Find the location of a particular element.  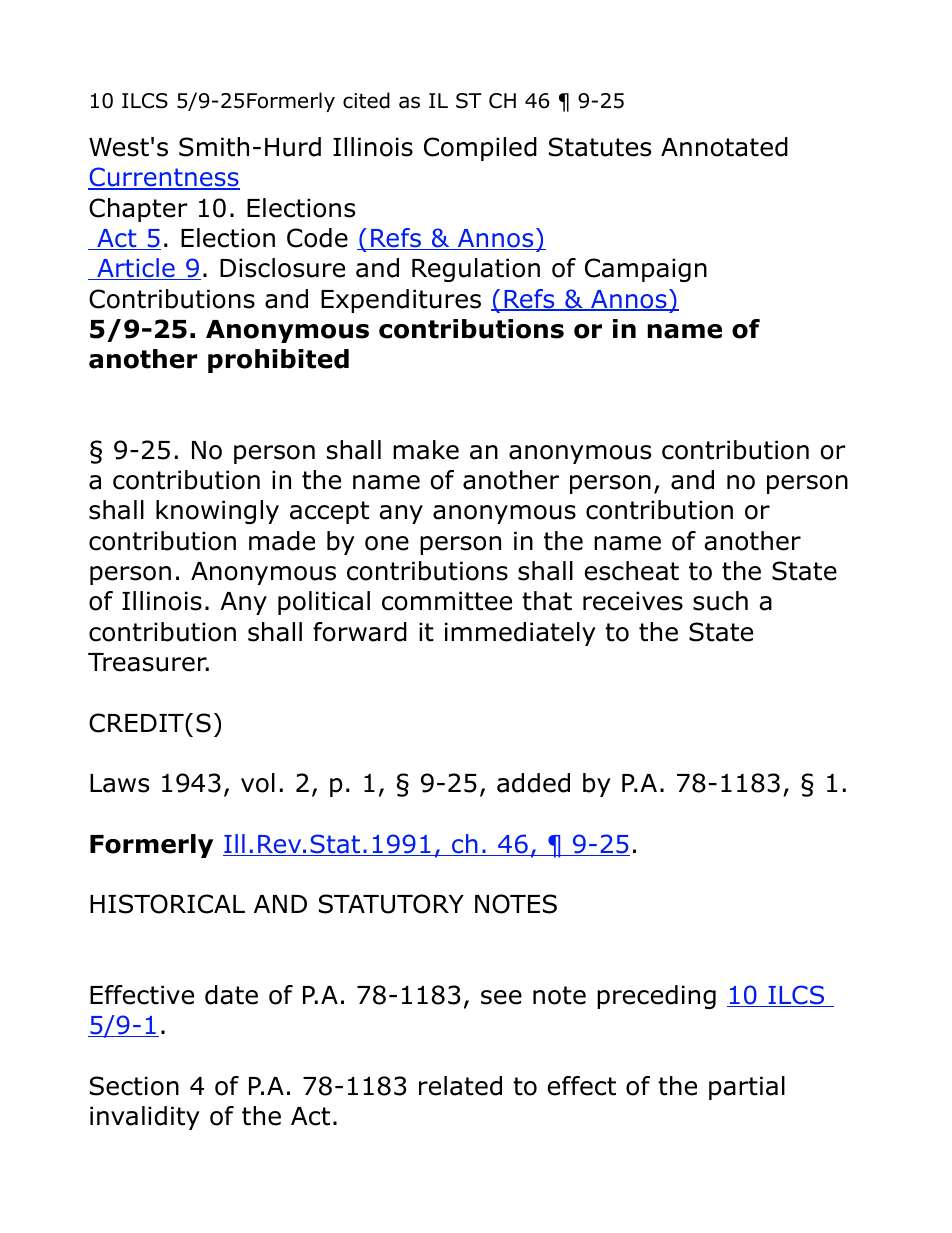

vol is located at coordinates (258, 783).
